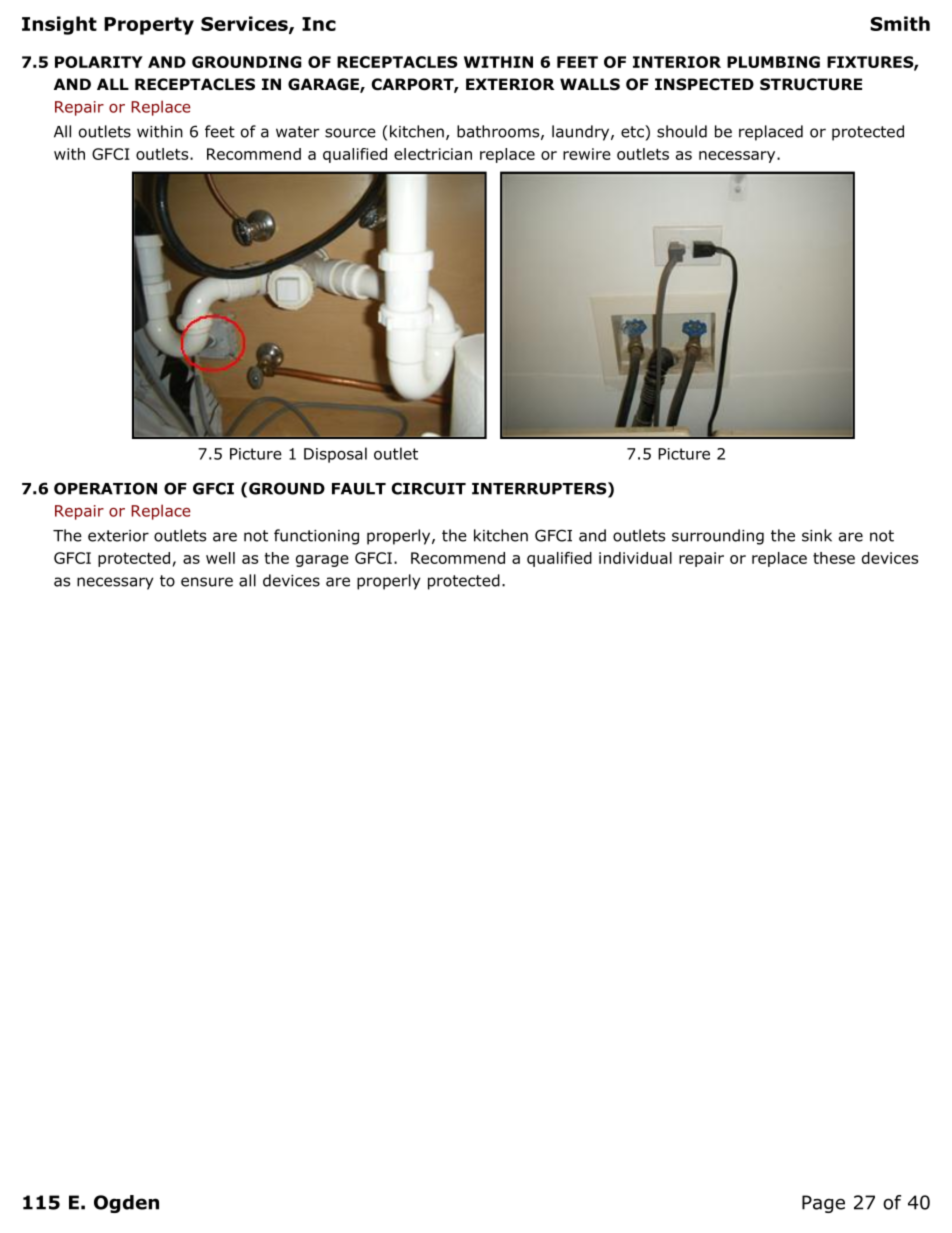 Image resolution: width=952 pixels, height=1233 pixels. I want to click on functioning, so click(316, 537).
